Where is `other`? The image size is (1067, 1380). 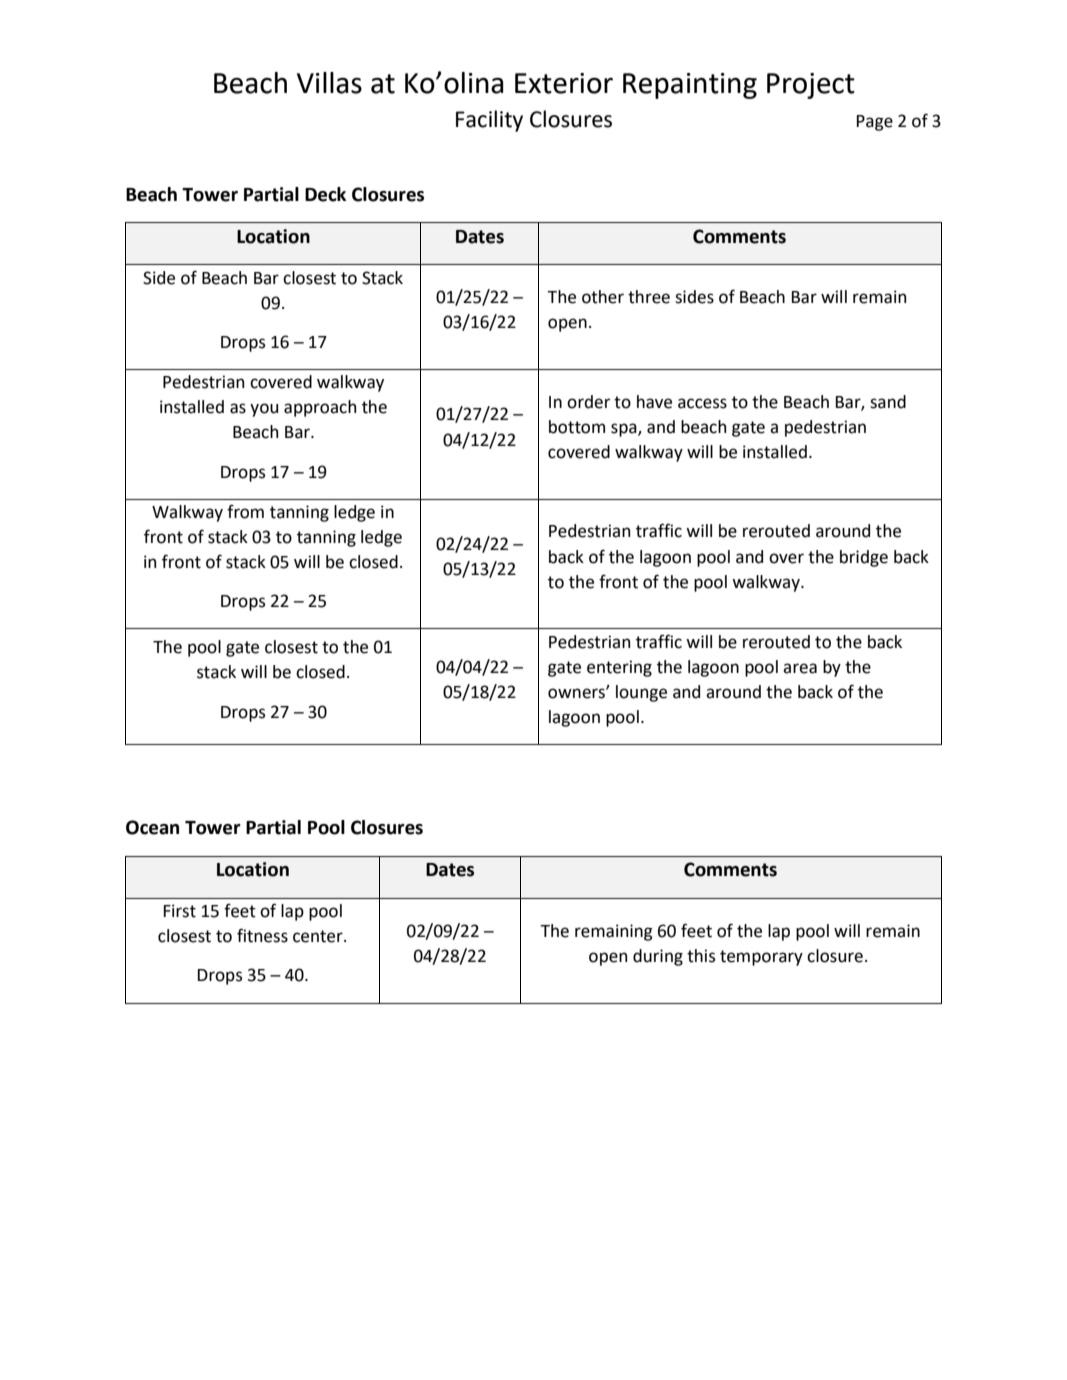 other is located at coordinates (603, 297).
